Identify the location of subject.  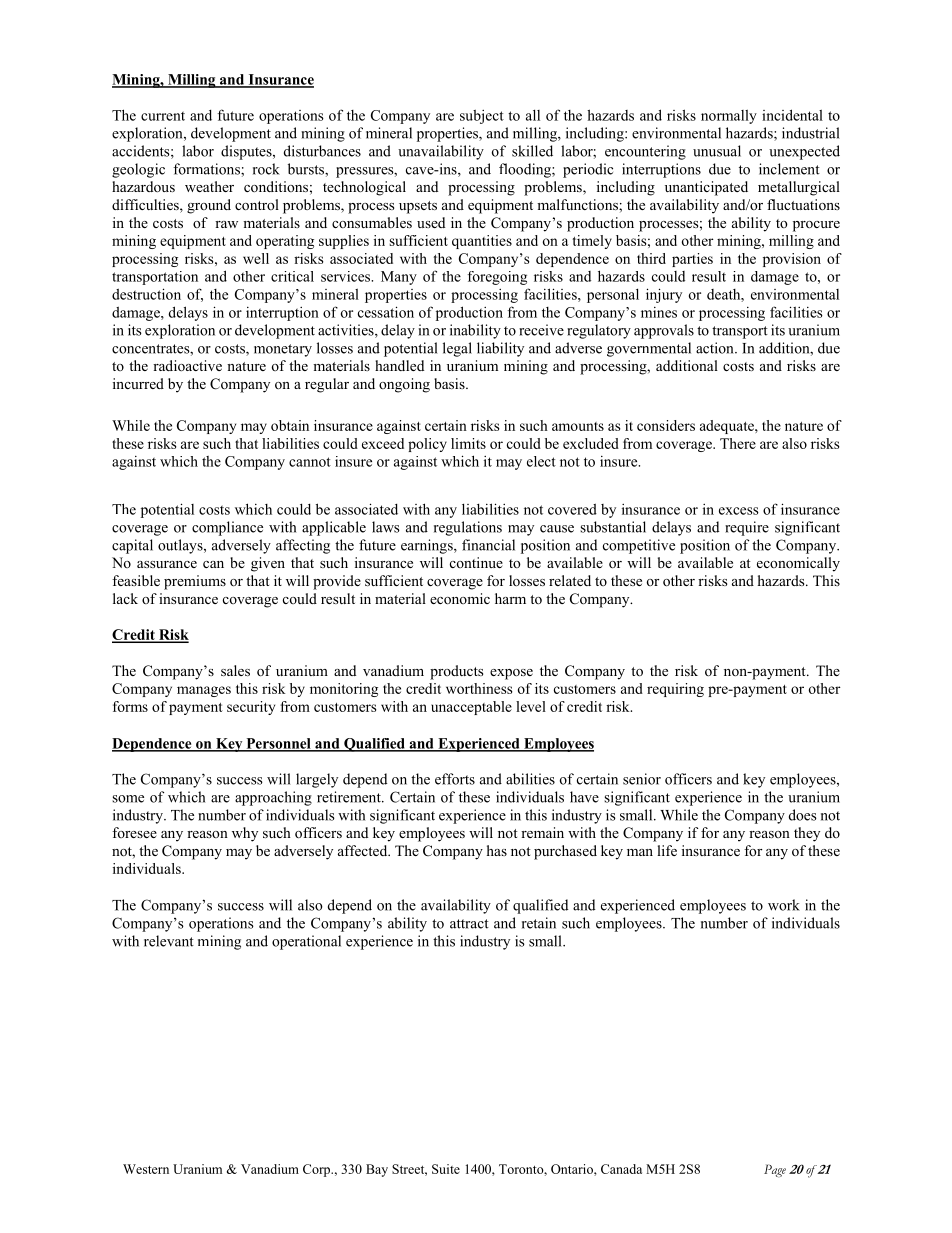
(482, 116).
